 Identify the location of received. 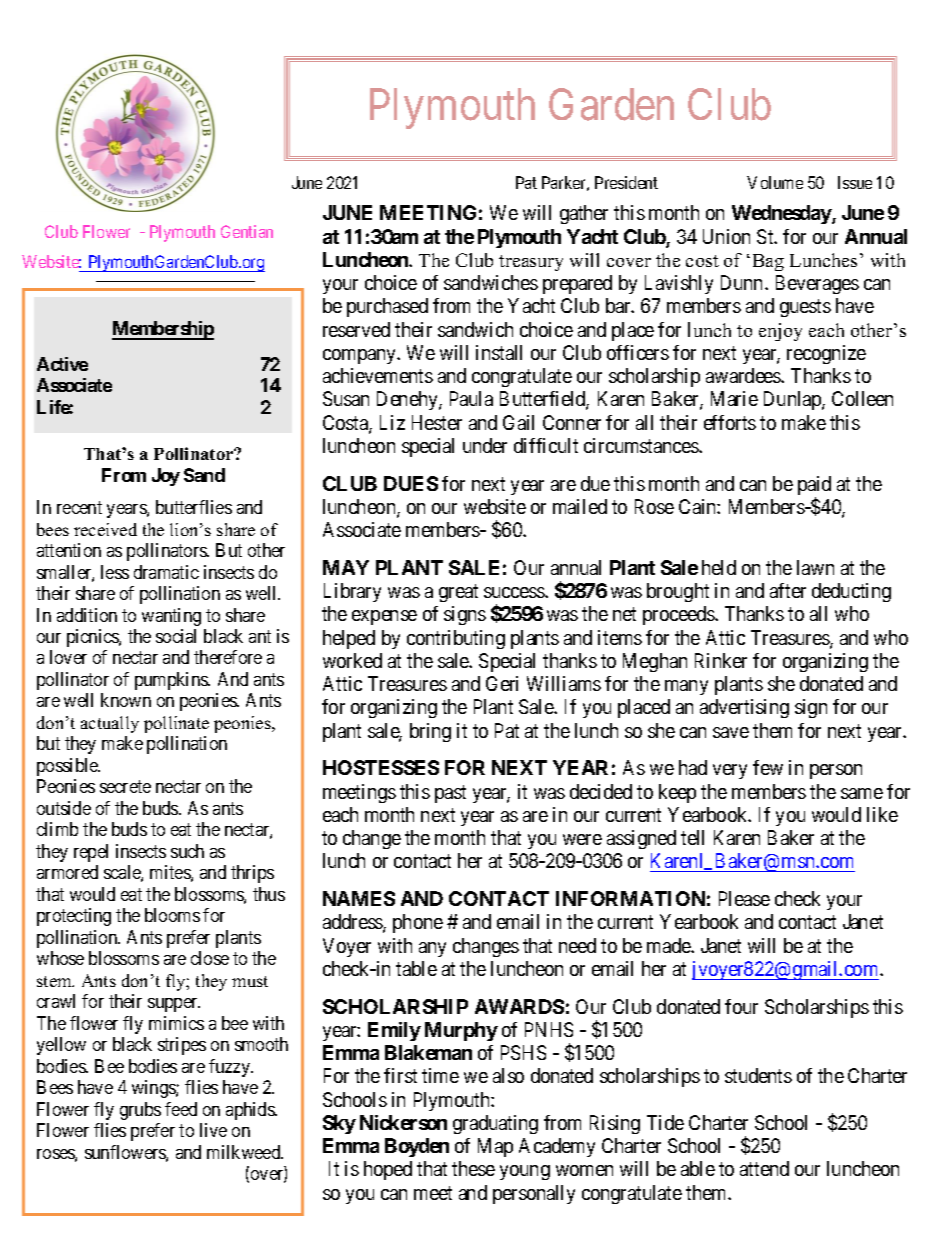
(105, 529).
